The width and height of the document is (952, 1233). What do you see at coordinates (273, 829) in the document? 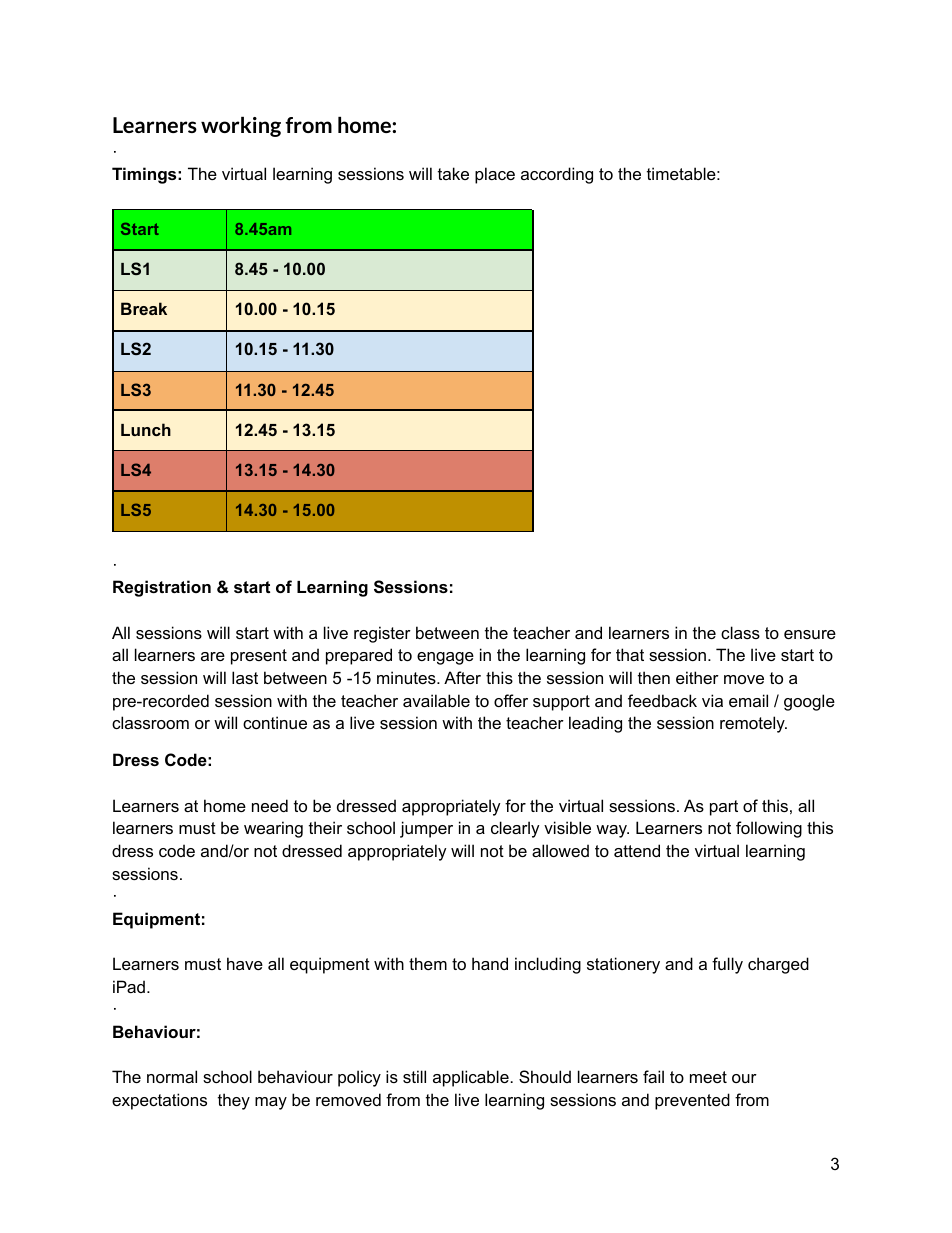
I see `wearing` at bounding box center [273, 829].
